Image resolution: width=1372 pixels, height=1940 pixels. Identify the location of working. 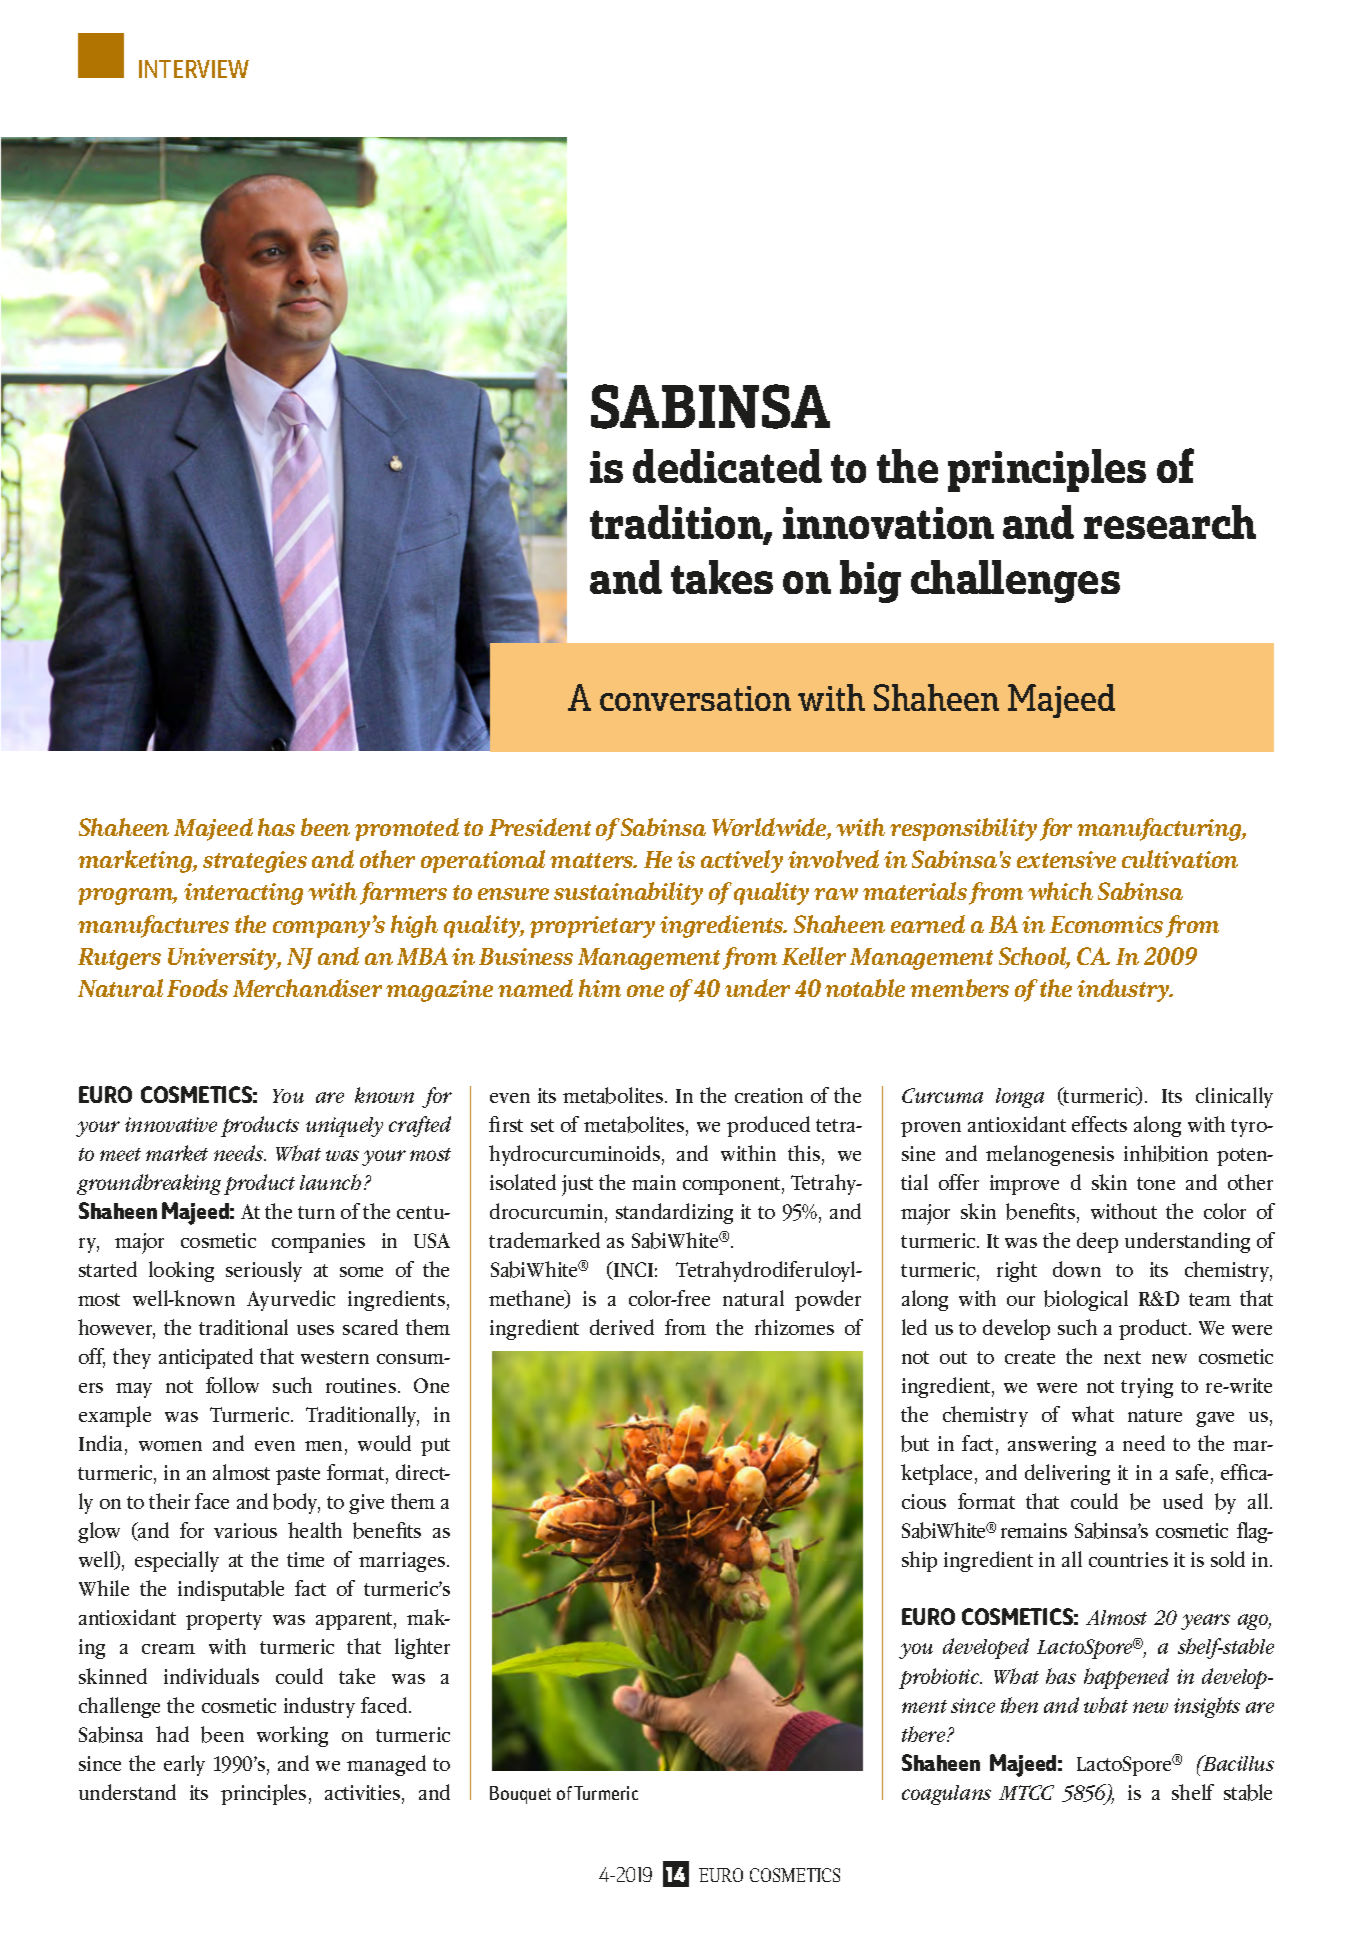
(292, 1736).
